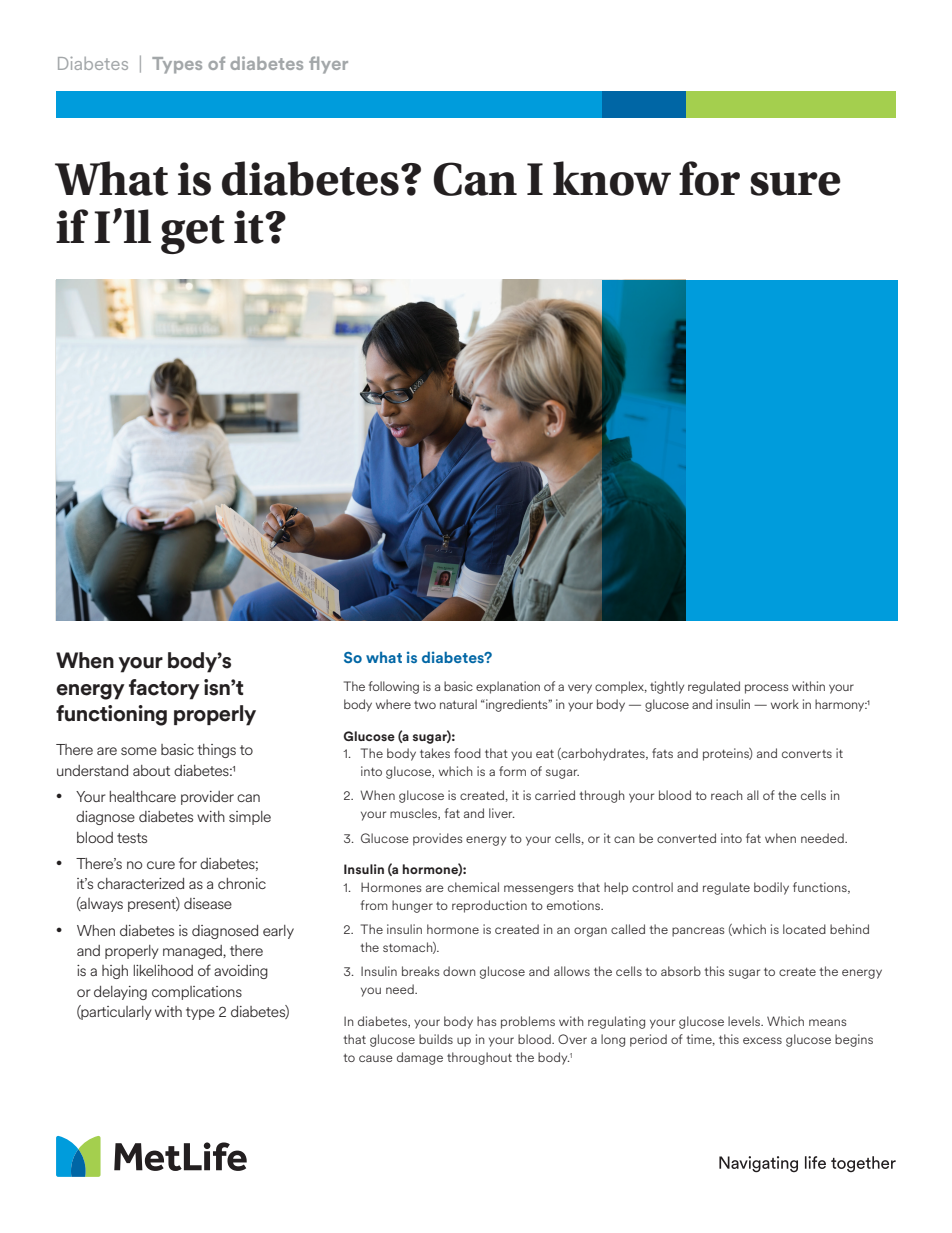 The width and height of the screenshot is (952, 1233). Describe the element at coordinates (207, 798) in the screenshot. I see `provider` at that location.
